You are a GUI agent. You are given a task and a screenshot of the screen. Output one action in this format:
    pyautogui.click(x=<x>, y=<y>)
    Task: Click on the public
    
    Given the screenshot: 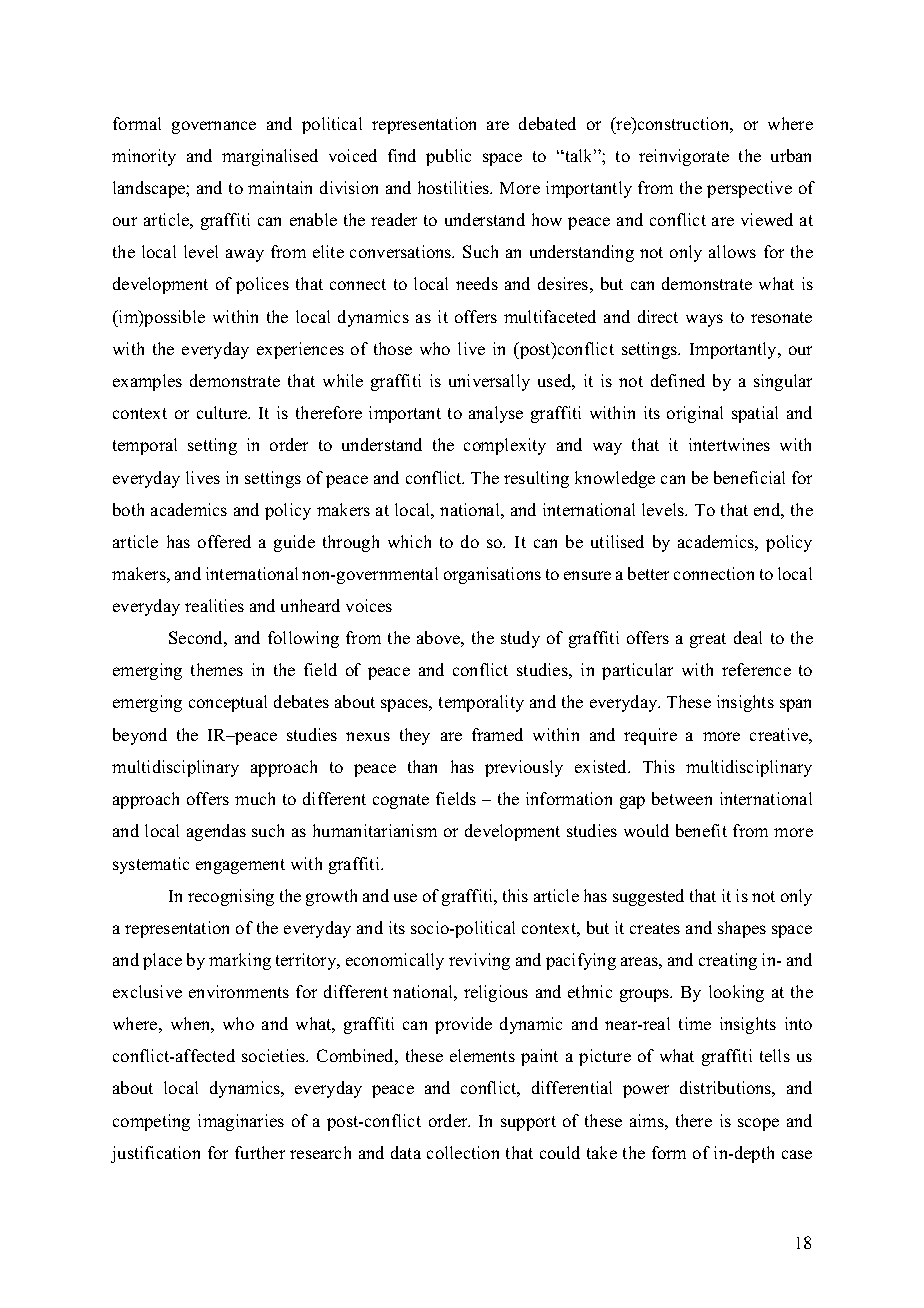 What is the action you would take?
    pyautogui.click(x=448, y=157)
